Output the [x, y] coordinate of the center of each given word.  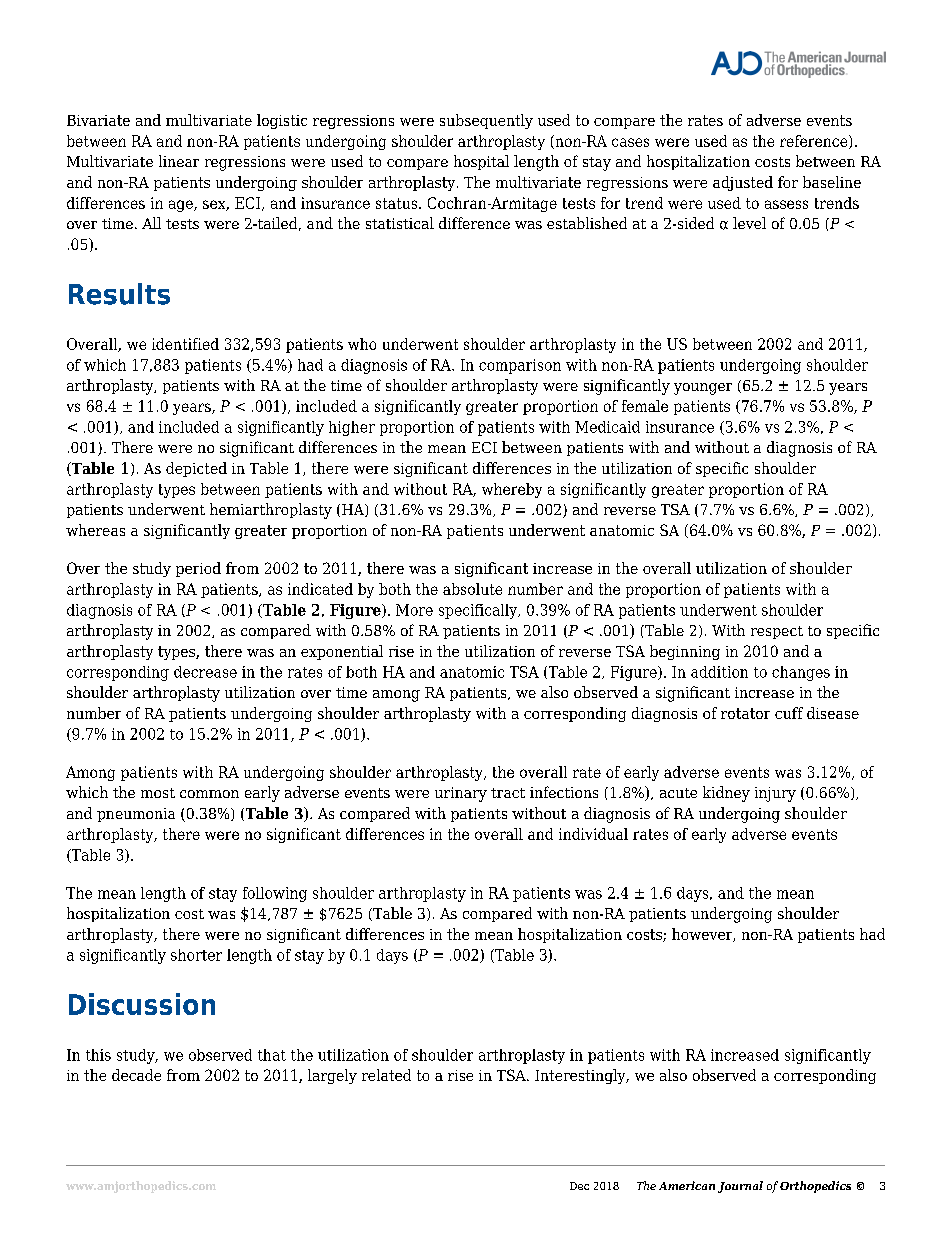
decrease [205, 672]
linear [179, 161]
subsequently [486, 121]
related [386, 1075]
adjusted [743, 183]
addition [719, 672]
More [414, 610]
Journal [740, 1187]
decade [136, 1075]
